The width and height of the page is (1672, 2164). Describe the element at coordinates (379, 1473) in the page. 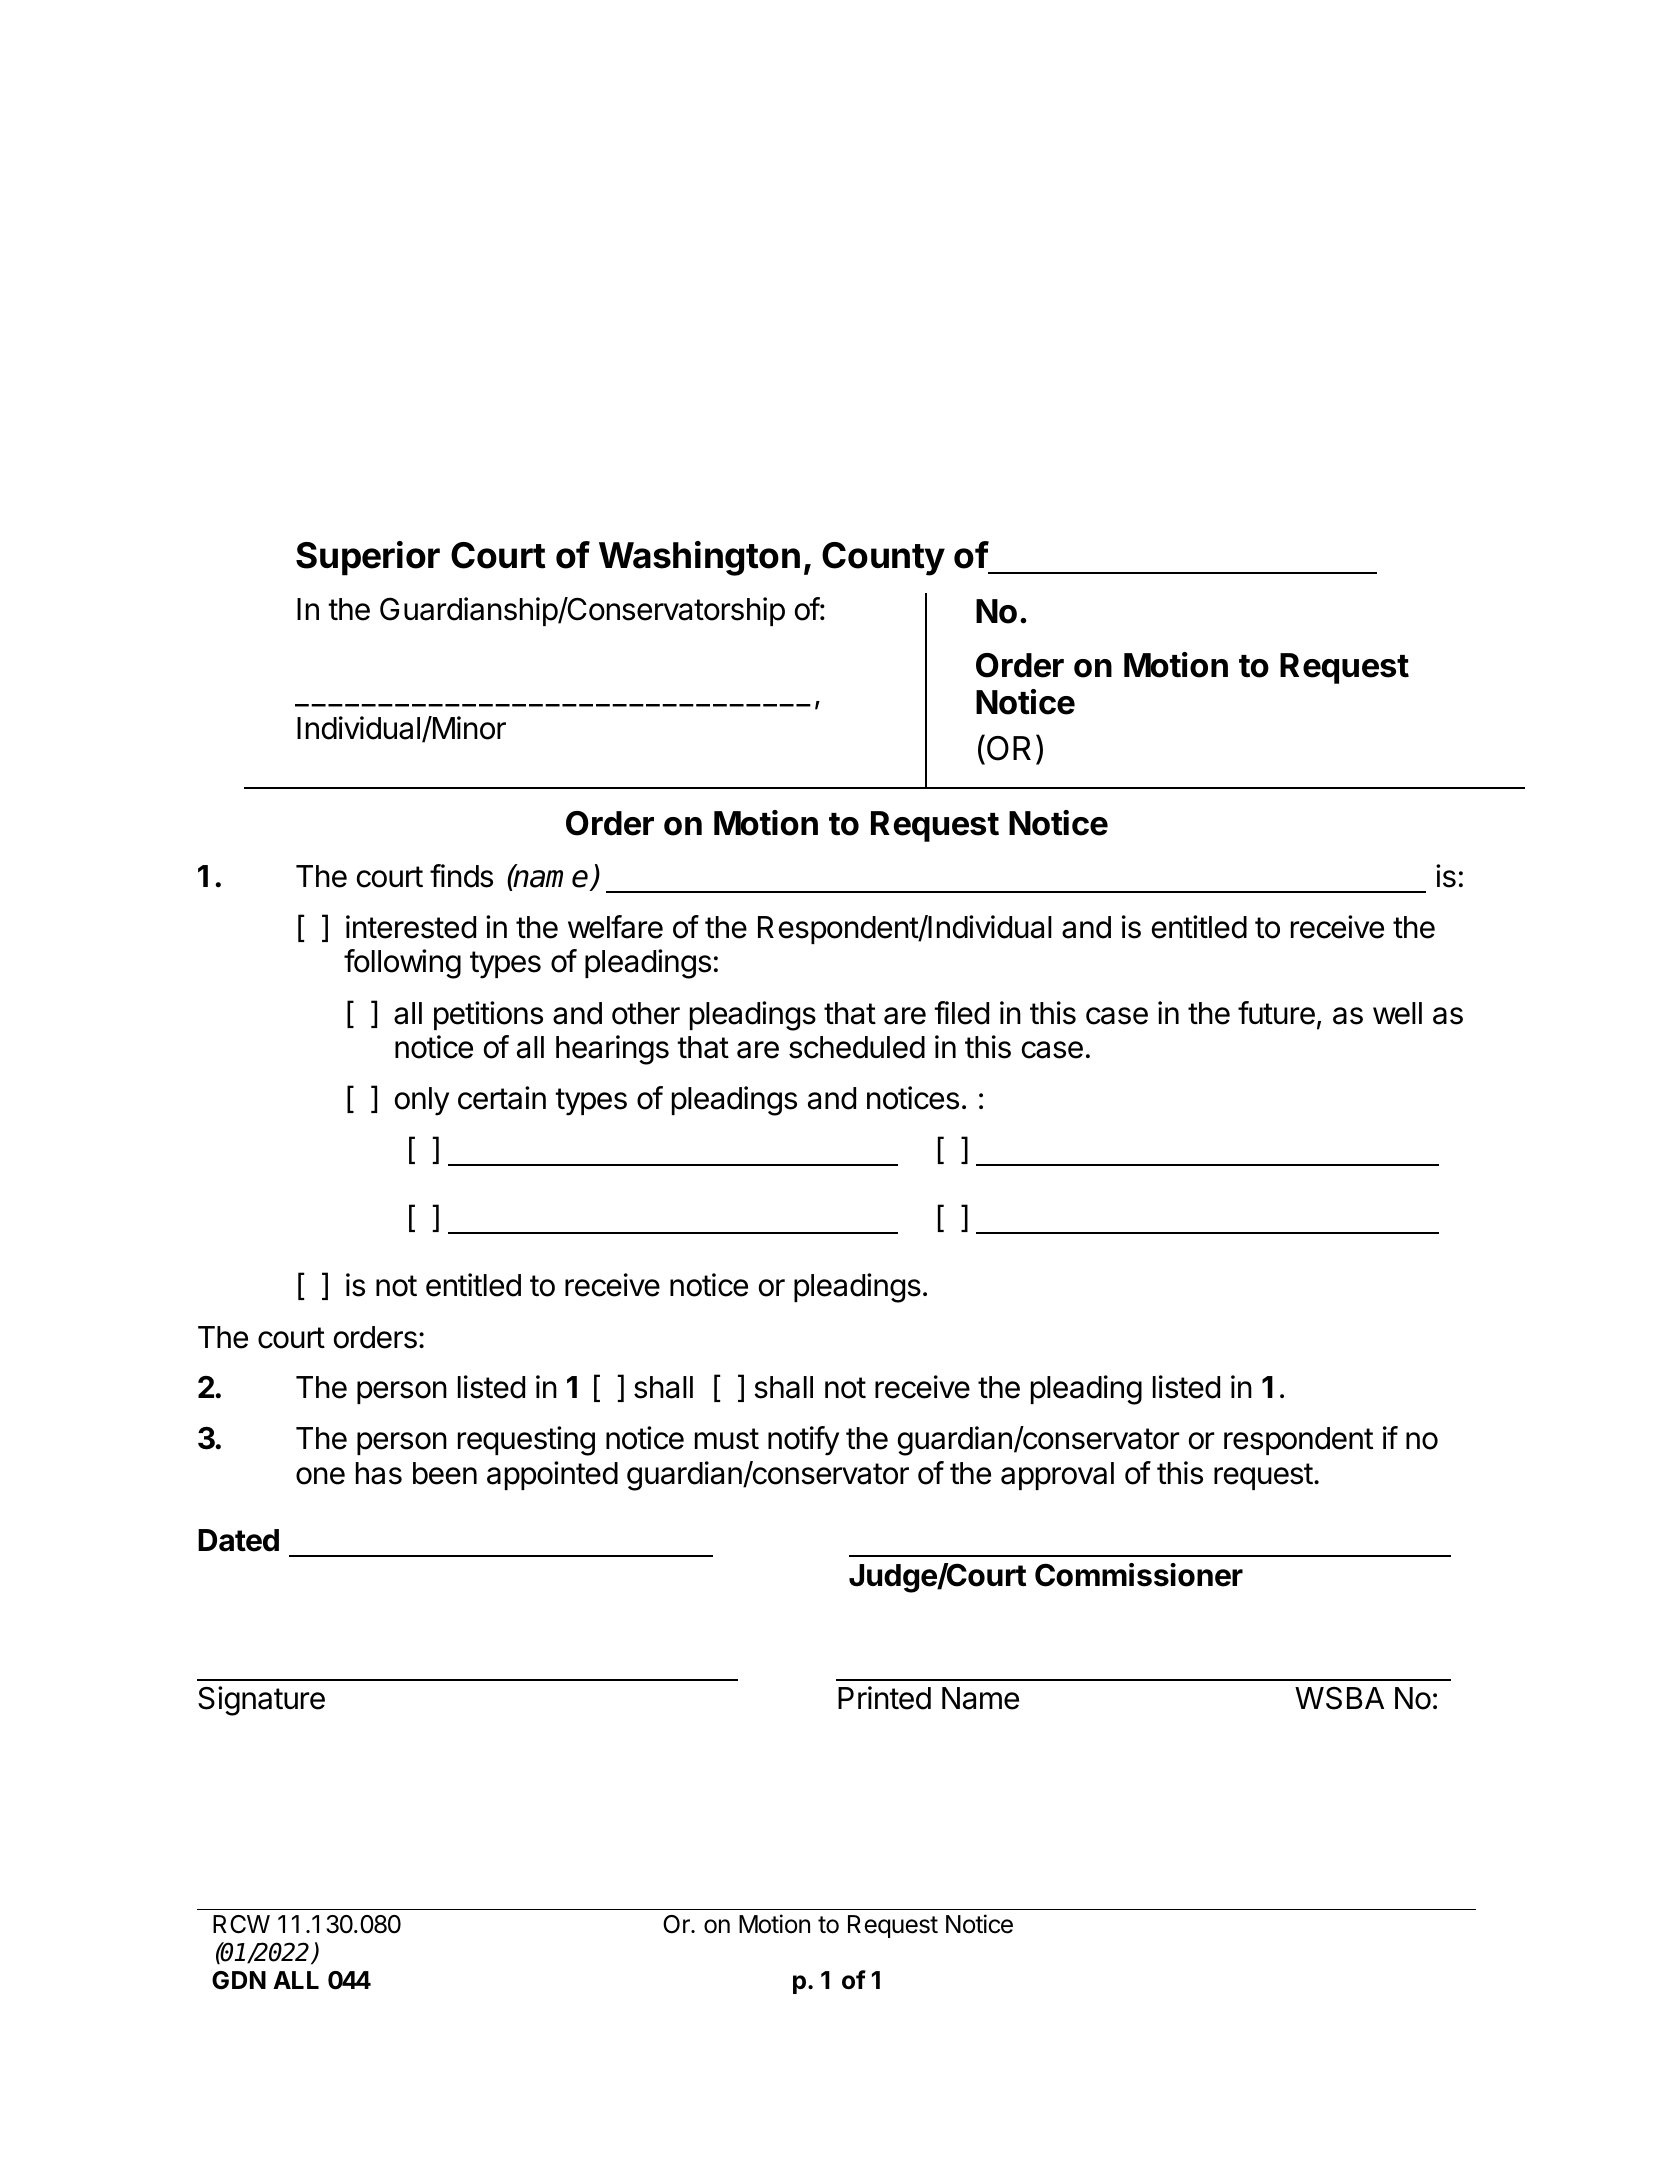

I see `has` at that location.
